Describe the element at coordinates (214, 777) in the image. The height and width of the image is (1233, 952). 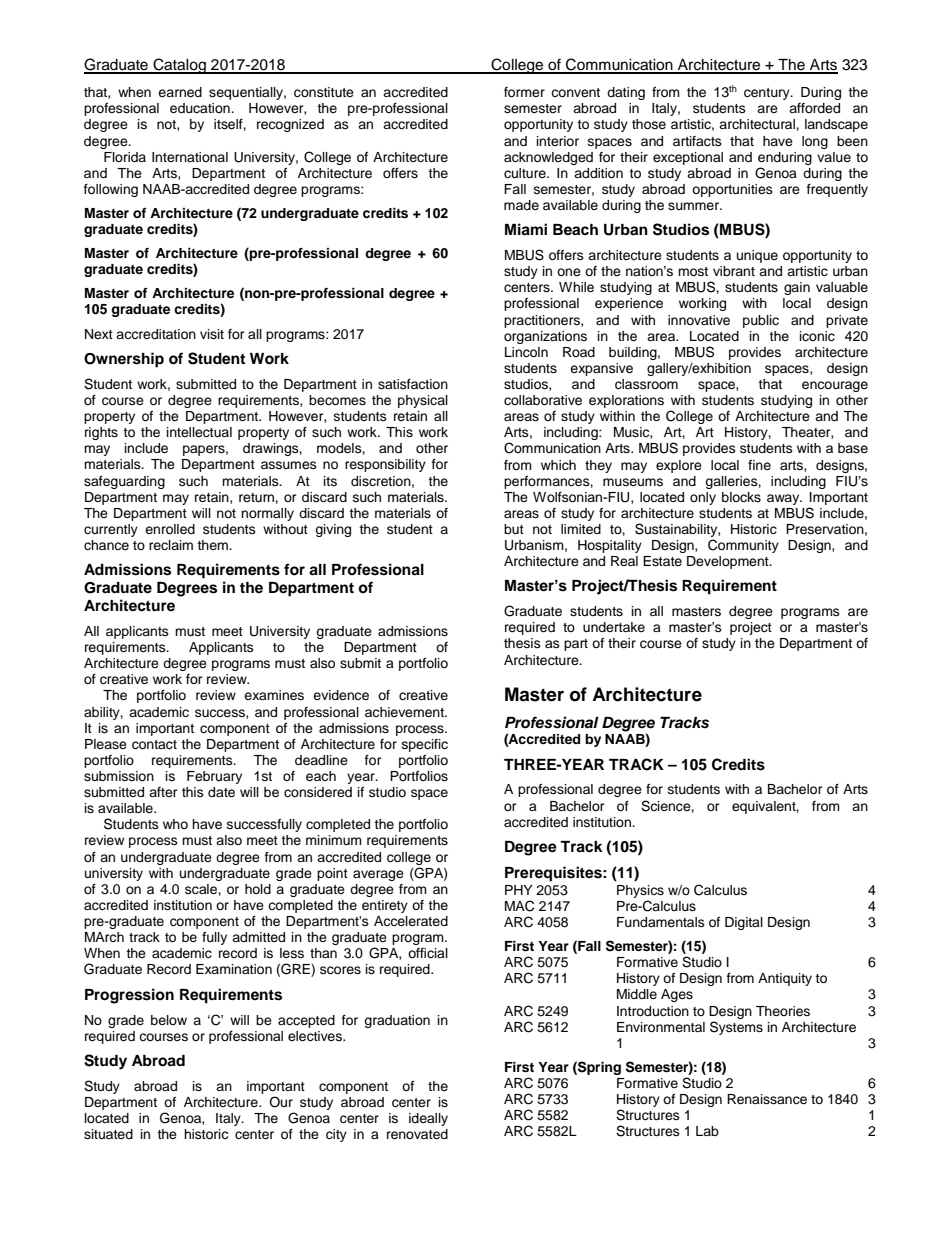
I see `February` at that location.
